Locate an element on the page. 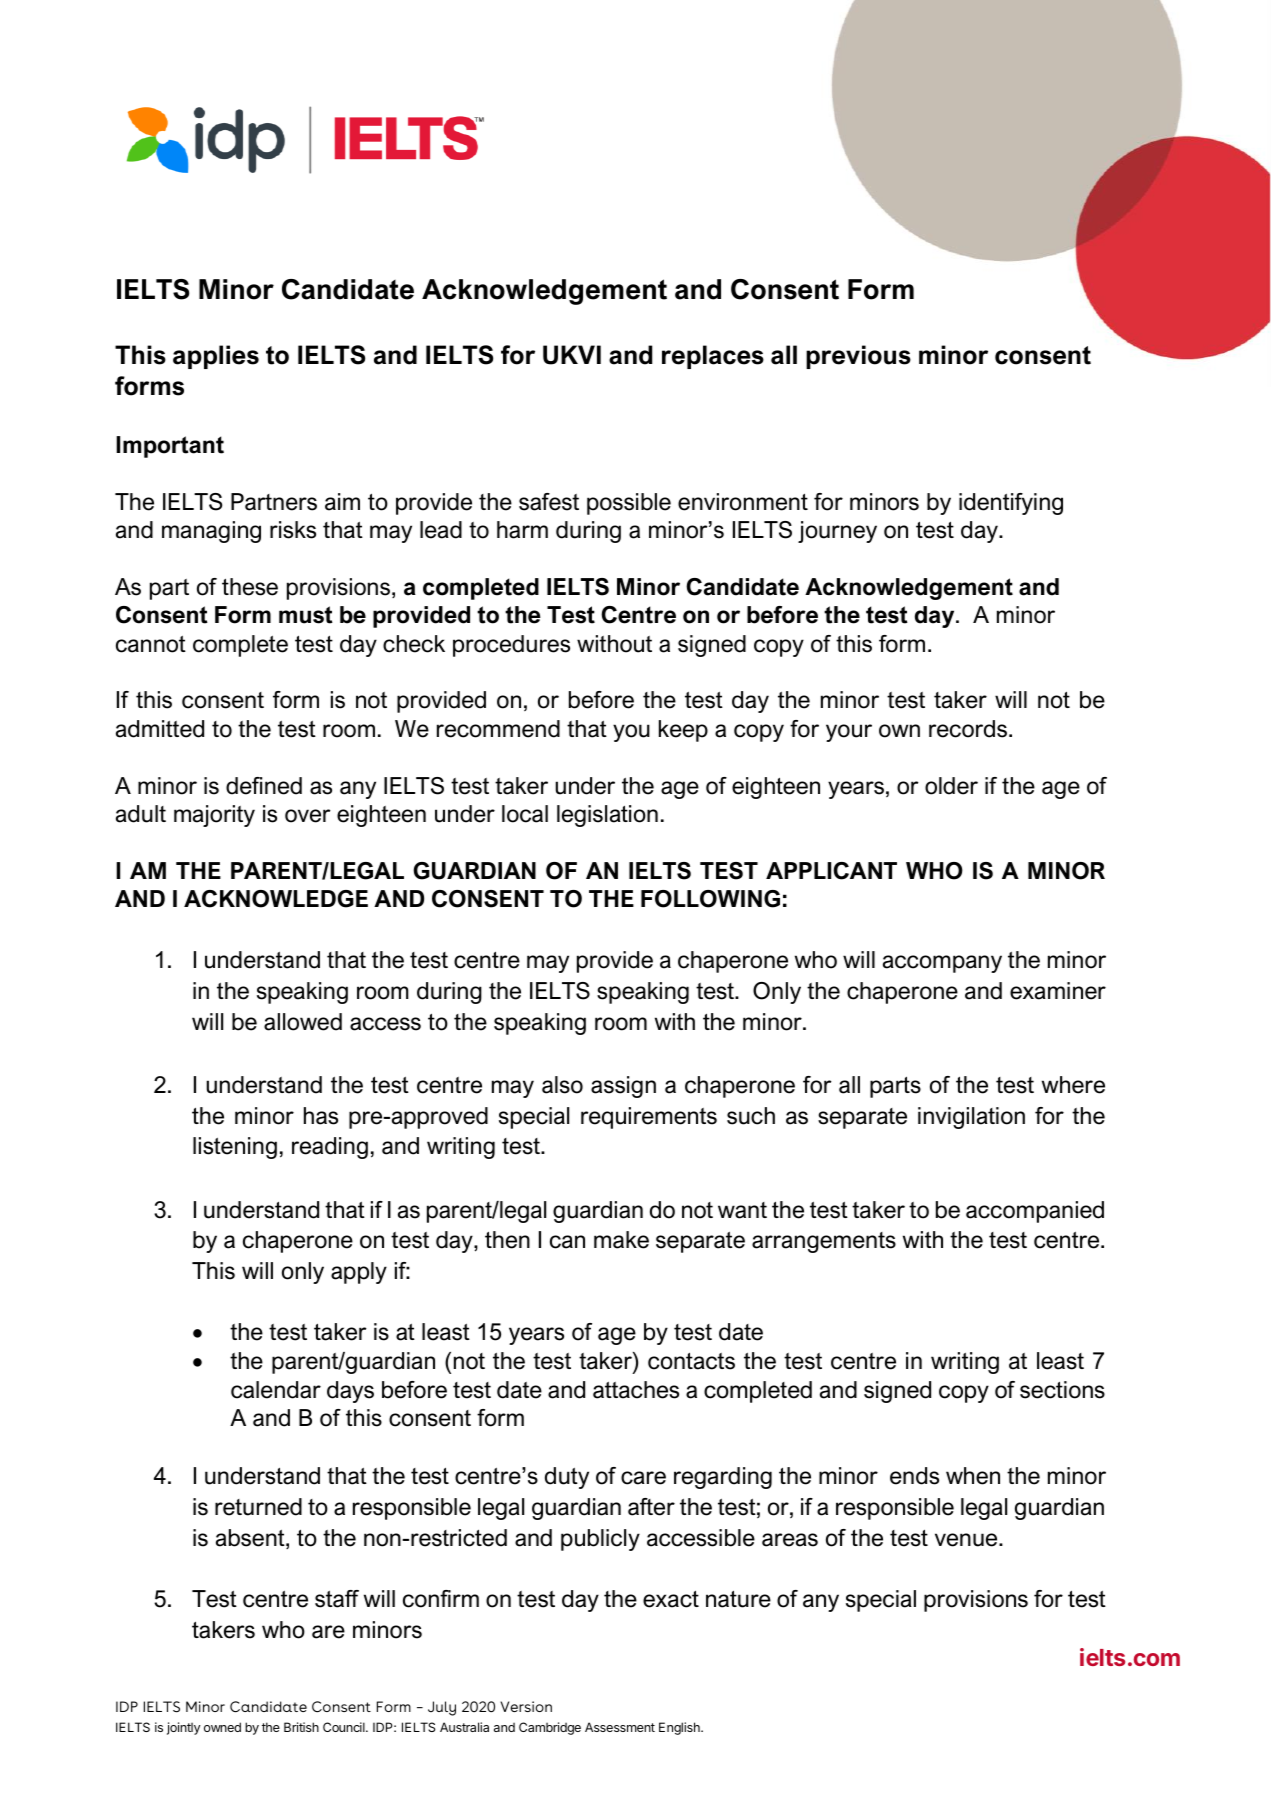 Image resolution: width=1271 pixels, height=1798 pixels. replaces is located at coordinates (713, 357).
